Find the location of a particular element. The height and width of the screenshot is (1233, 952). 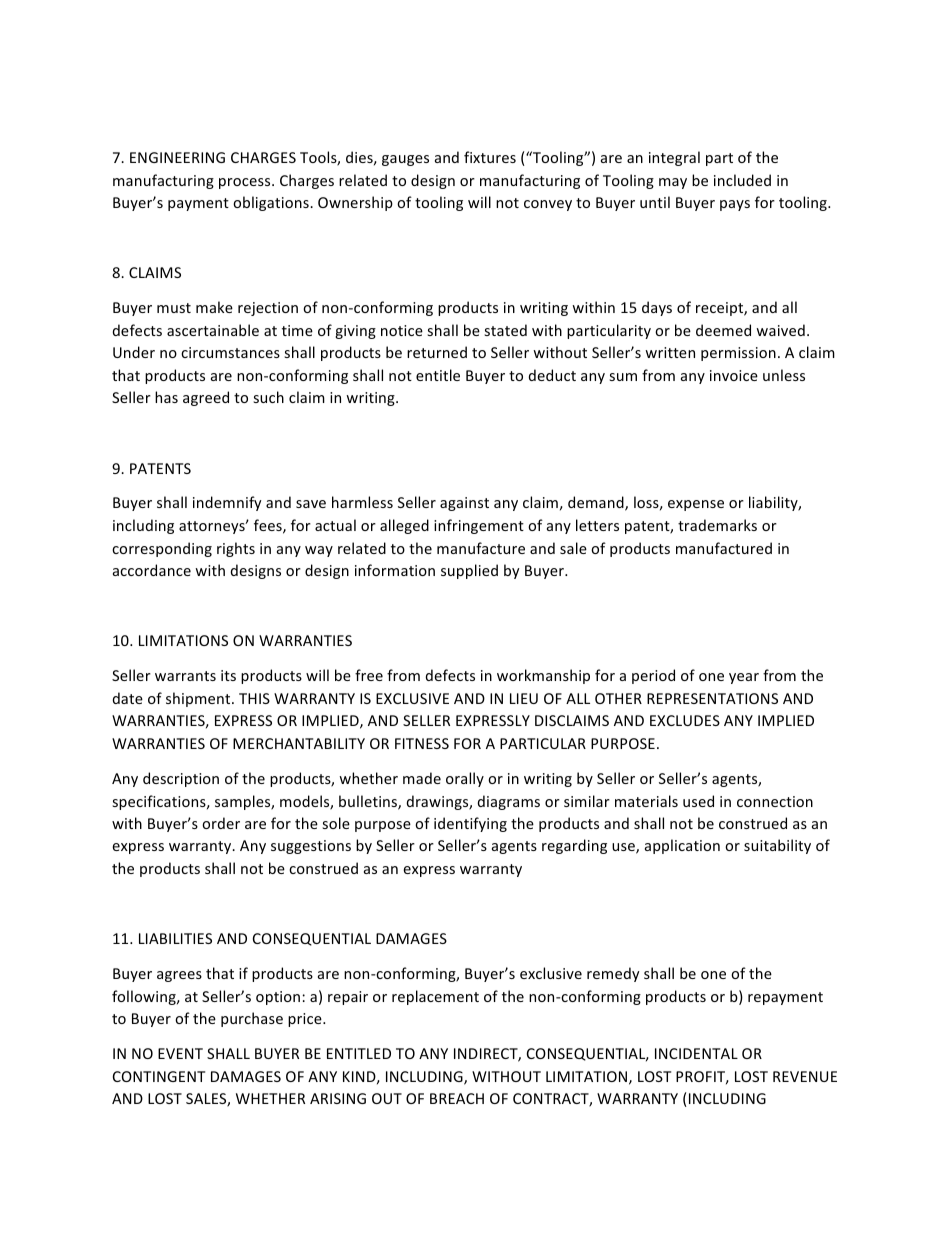

its is located at coordinates (228, 675).
